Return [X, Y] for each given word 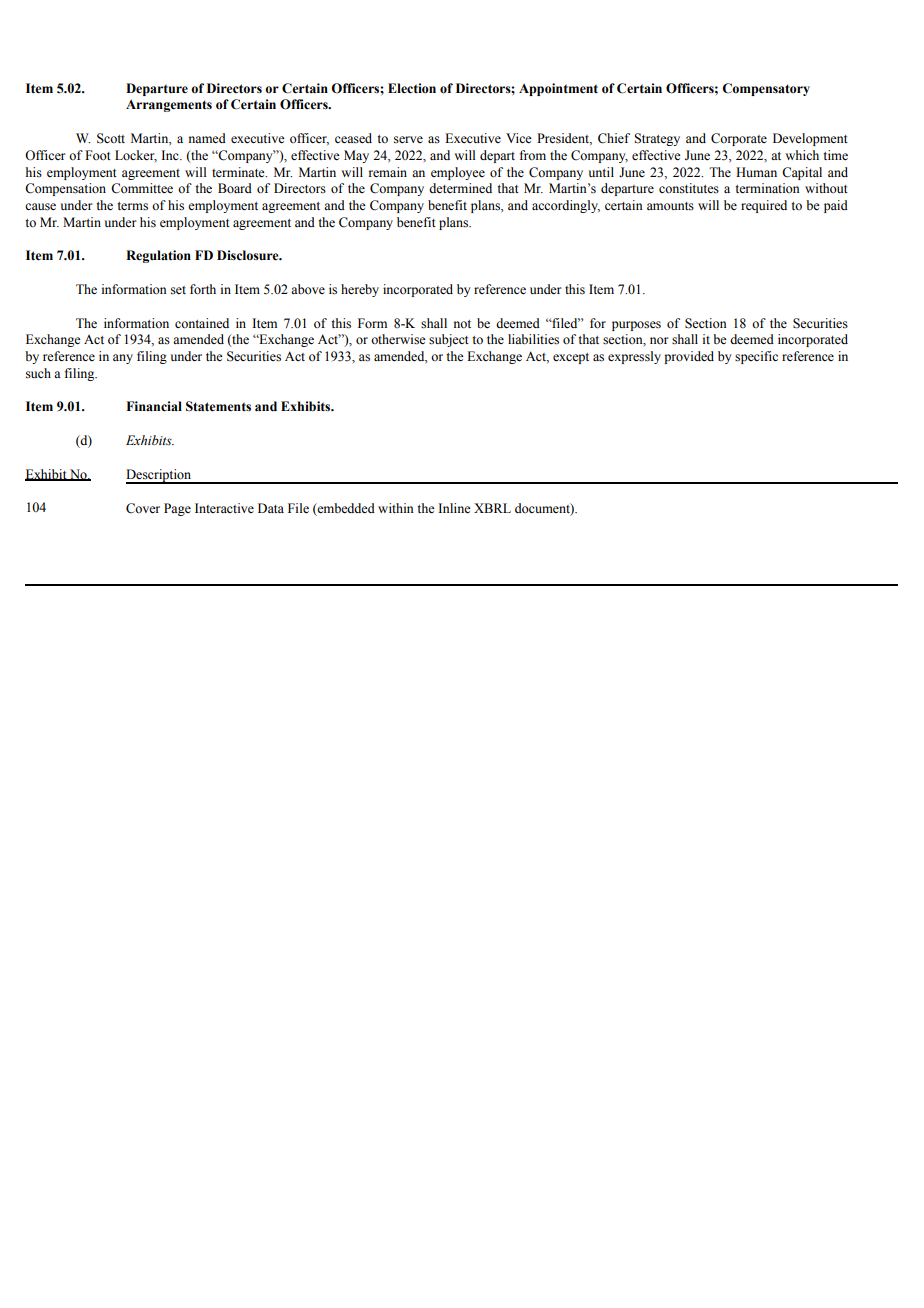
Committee [142, 188]
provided [689, 357]
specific [756, 357]
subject [449, 340]
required [764, 206]
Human [756, 172]
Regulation [158, 256]
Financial [154, 406]
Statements [218, 406]
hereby [360, 290]
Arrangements [169, 106]
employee [458, 173]
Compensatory [766, 89]
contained [202, 323]
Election [412, 88]
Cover [143, 508]
